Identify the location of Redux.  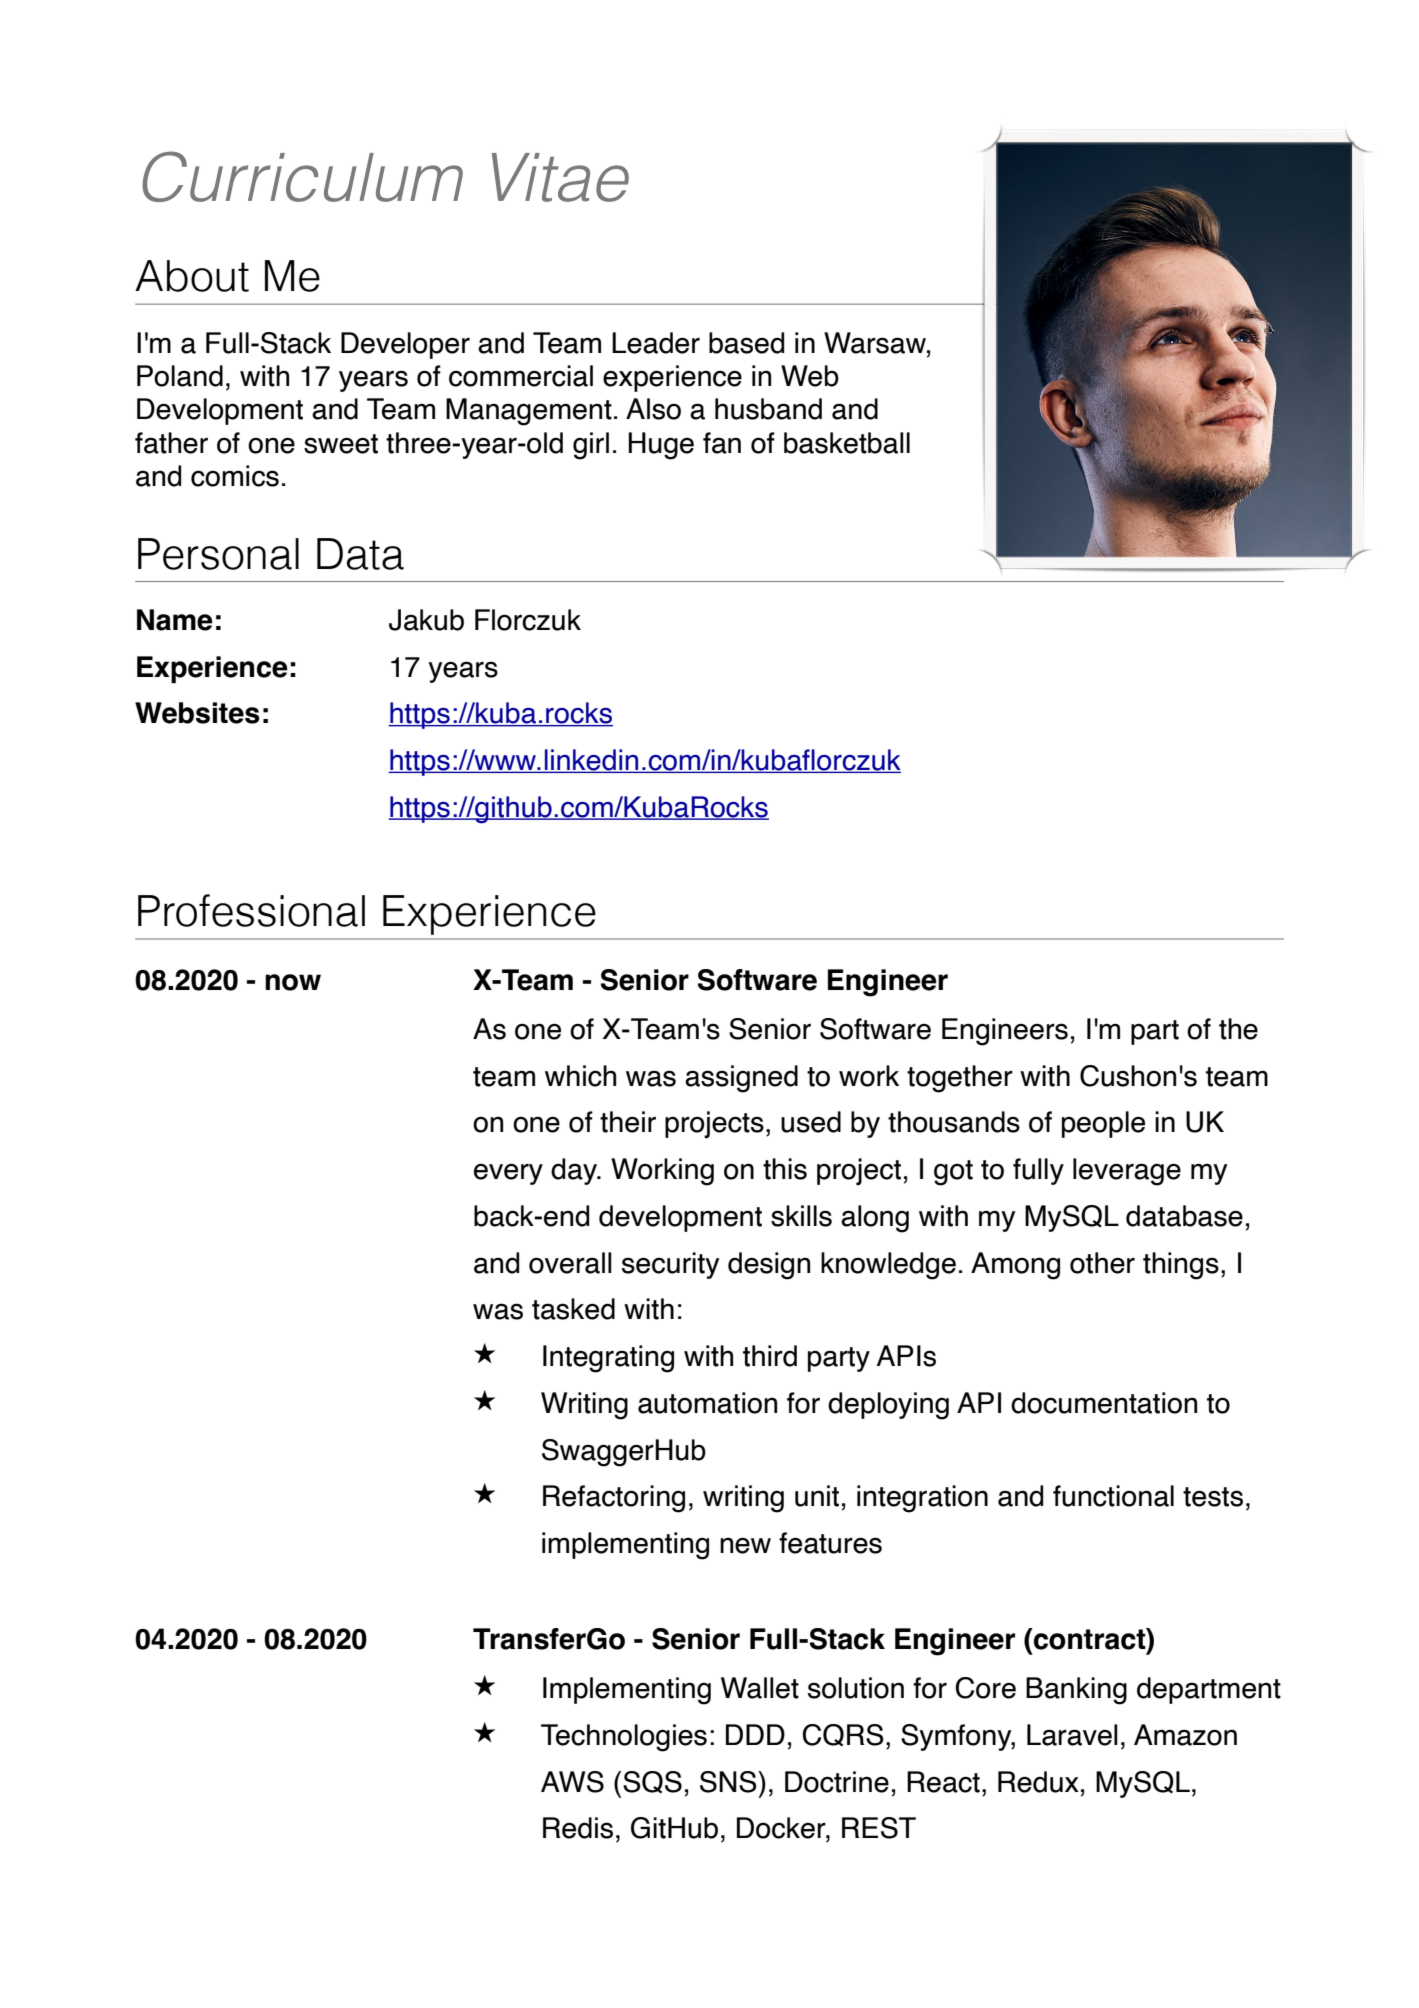
(1038, 1782).
